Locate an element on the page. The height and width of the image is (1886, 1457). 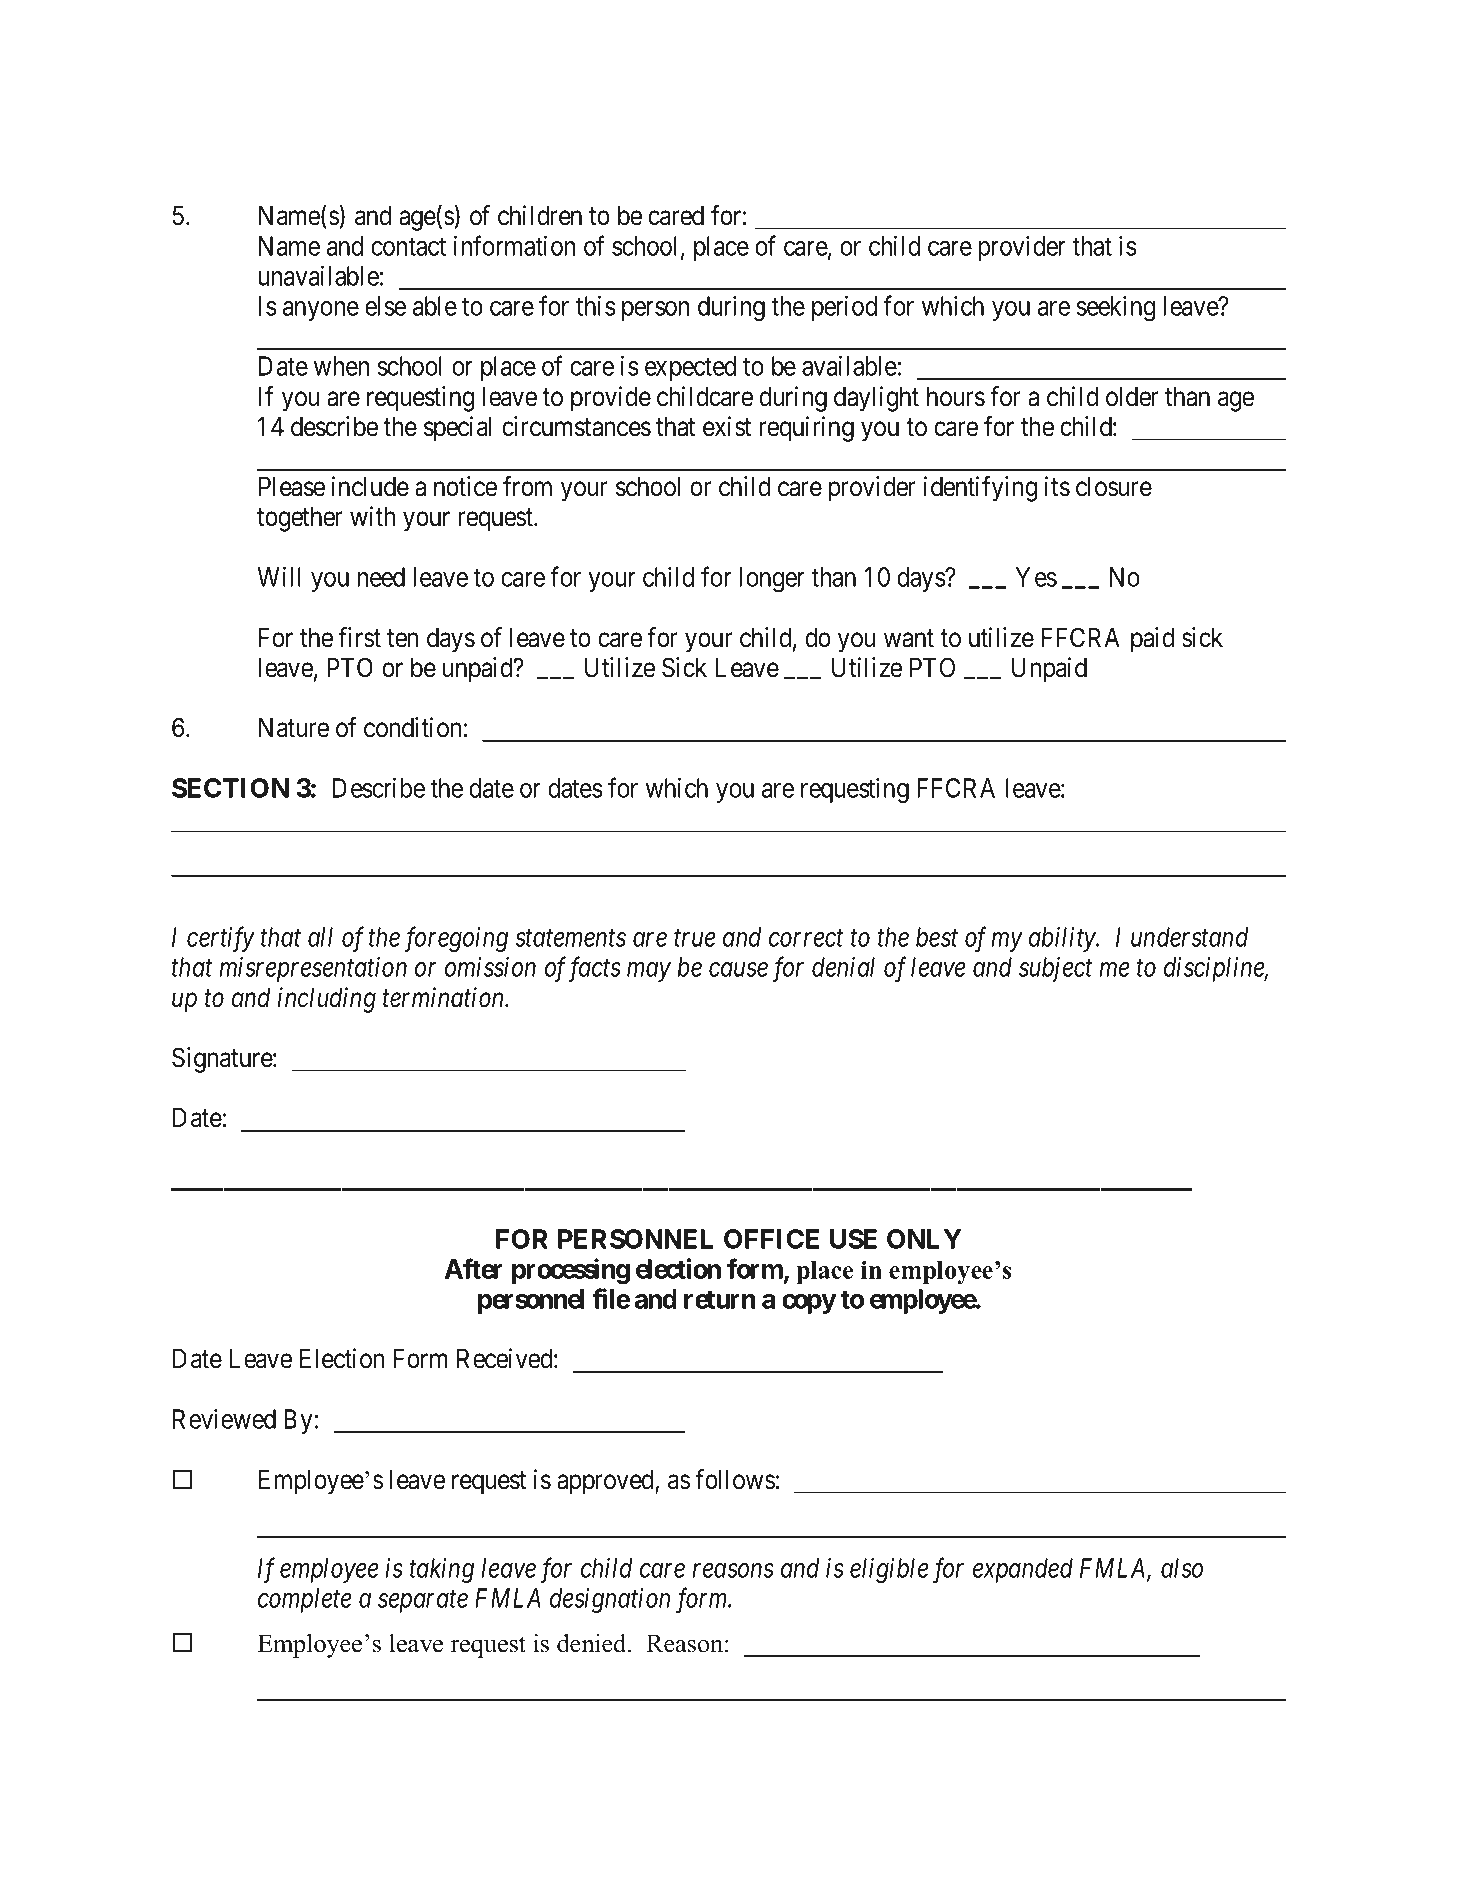
anyone is located at coordinates (321, 311).
